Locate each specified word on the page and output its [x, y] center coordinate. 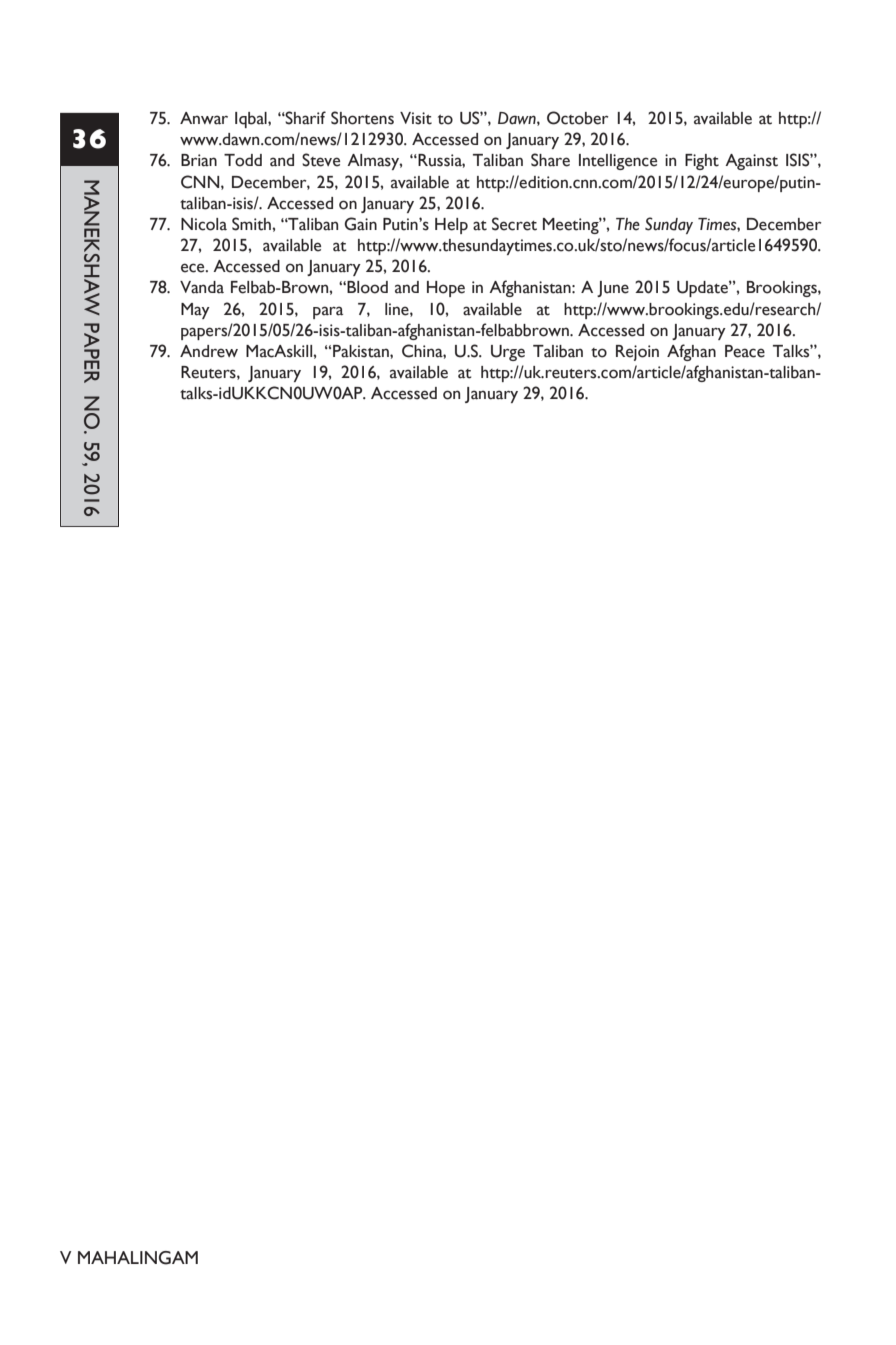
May [195, 311]
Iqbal [252, 120]
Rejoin [637, 353]
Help [451, 226]
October [578, 118]
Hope [446, 289]
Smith [252, 224]
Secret [514, 224]
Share [550, 160]
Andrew [209, 351]
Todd [243, 160]
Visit [416, 118]
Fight [702, 162]
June [613, 289]
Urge [508, 353]
